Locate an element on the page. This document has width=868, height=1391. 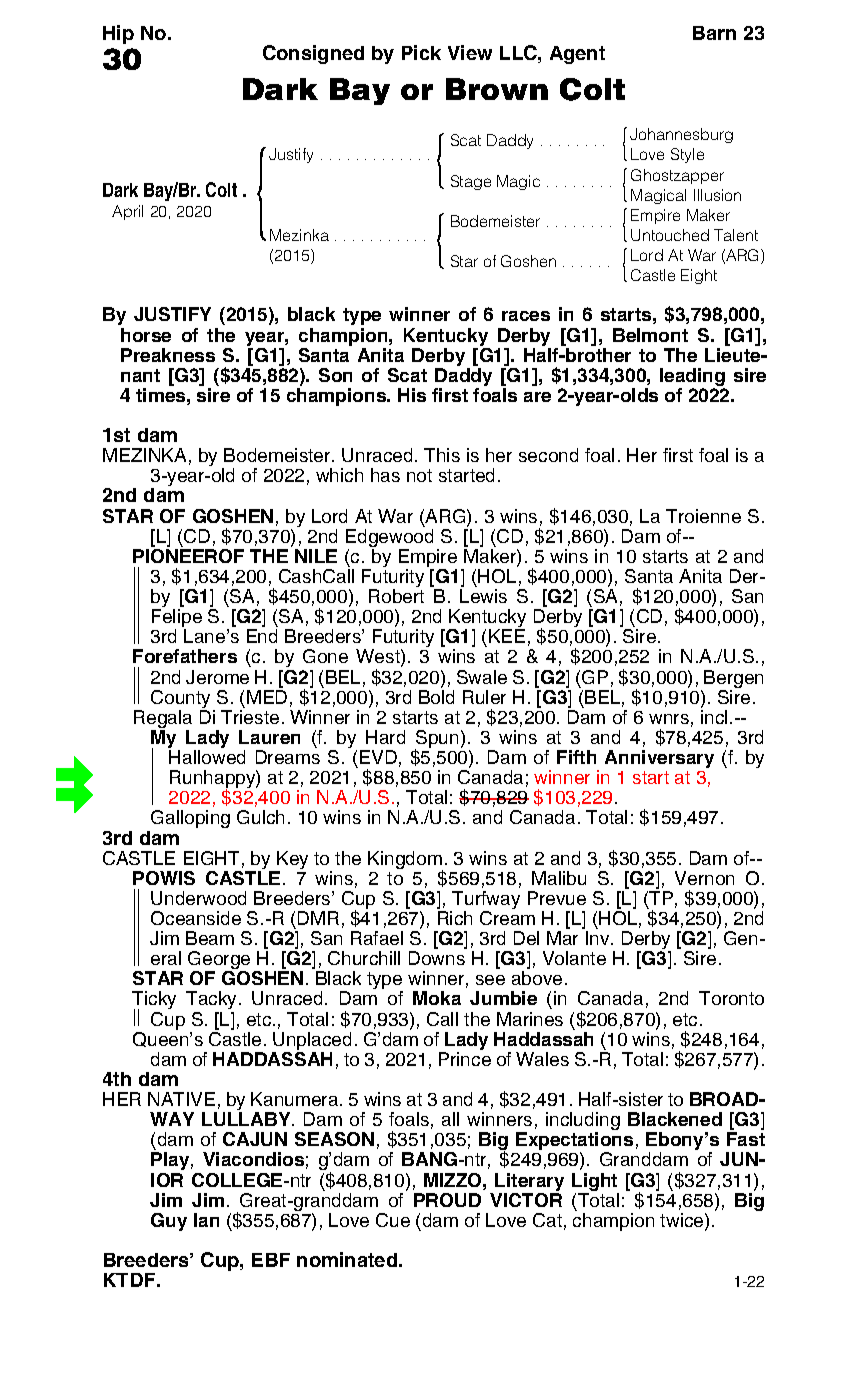
Downs is located at coordinates (438, 956).
